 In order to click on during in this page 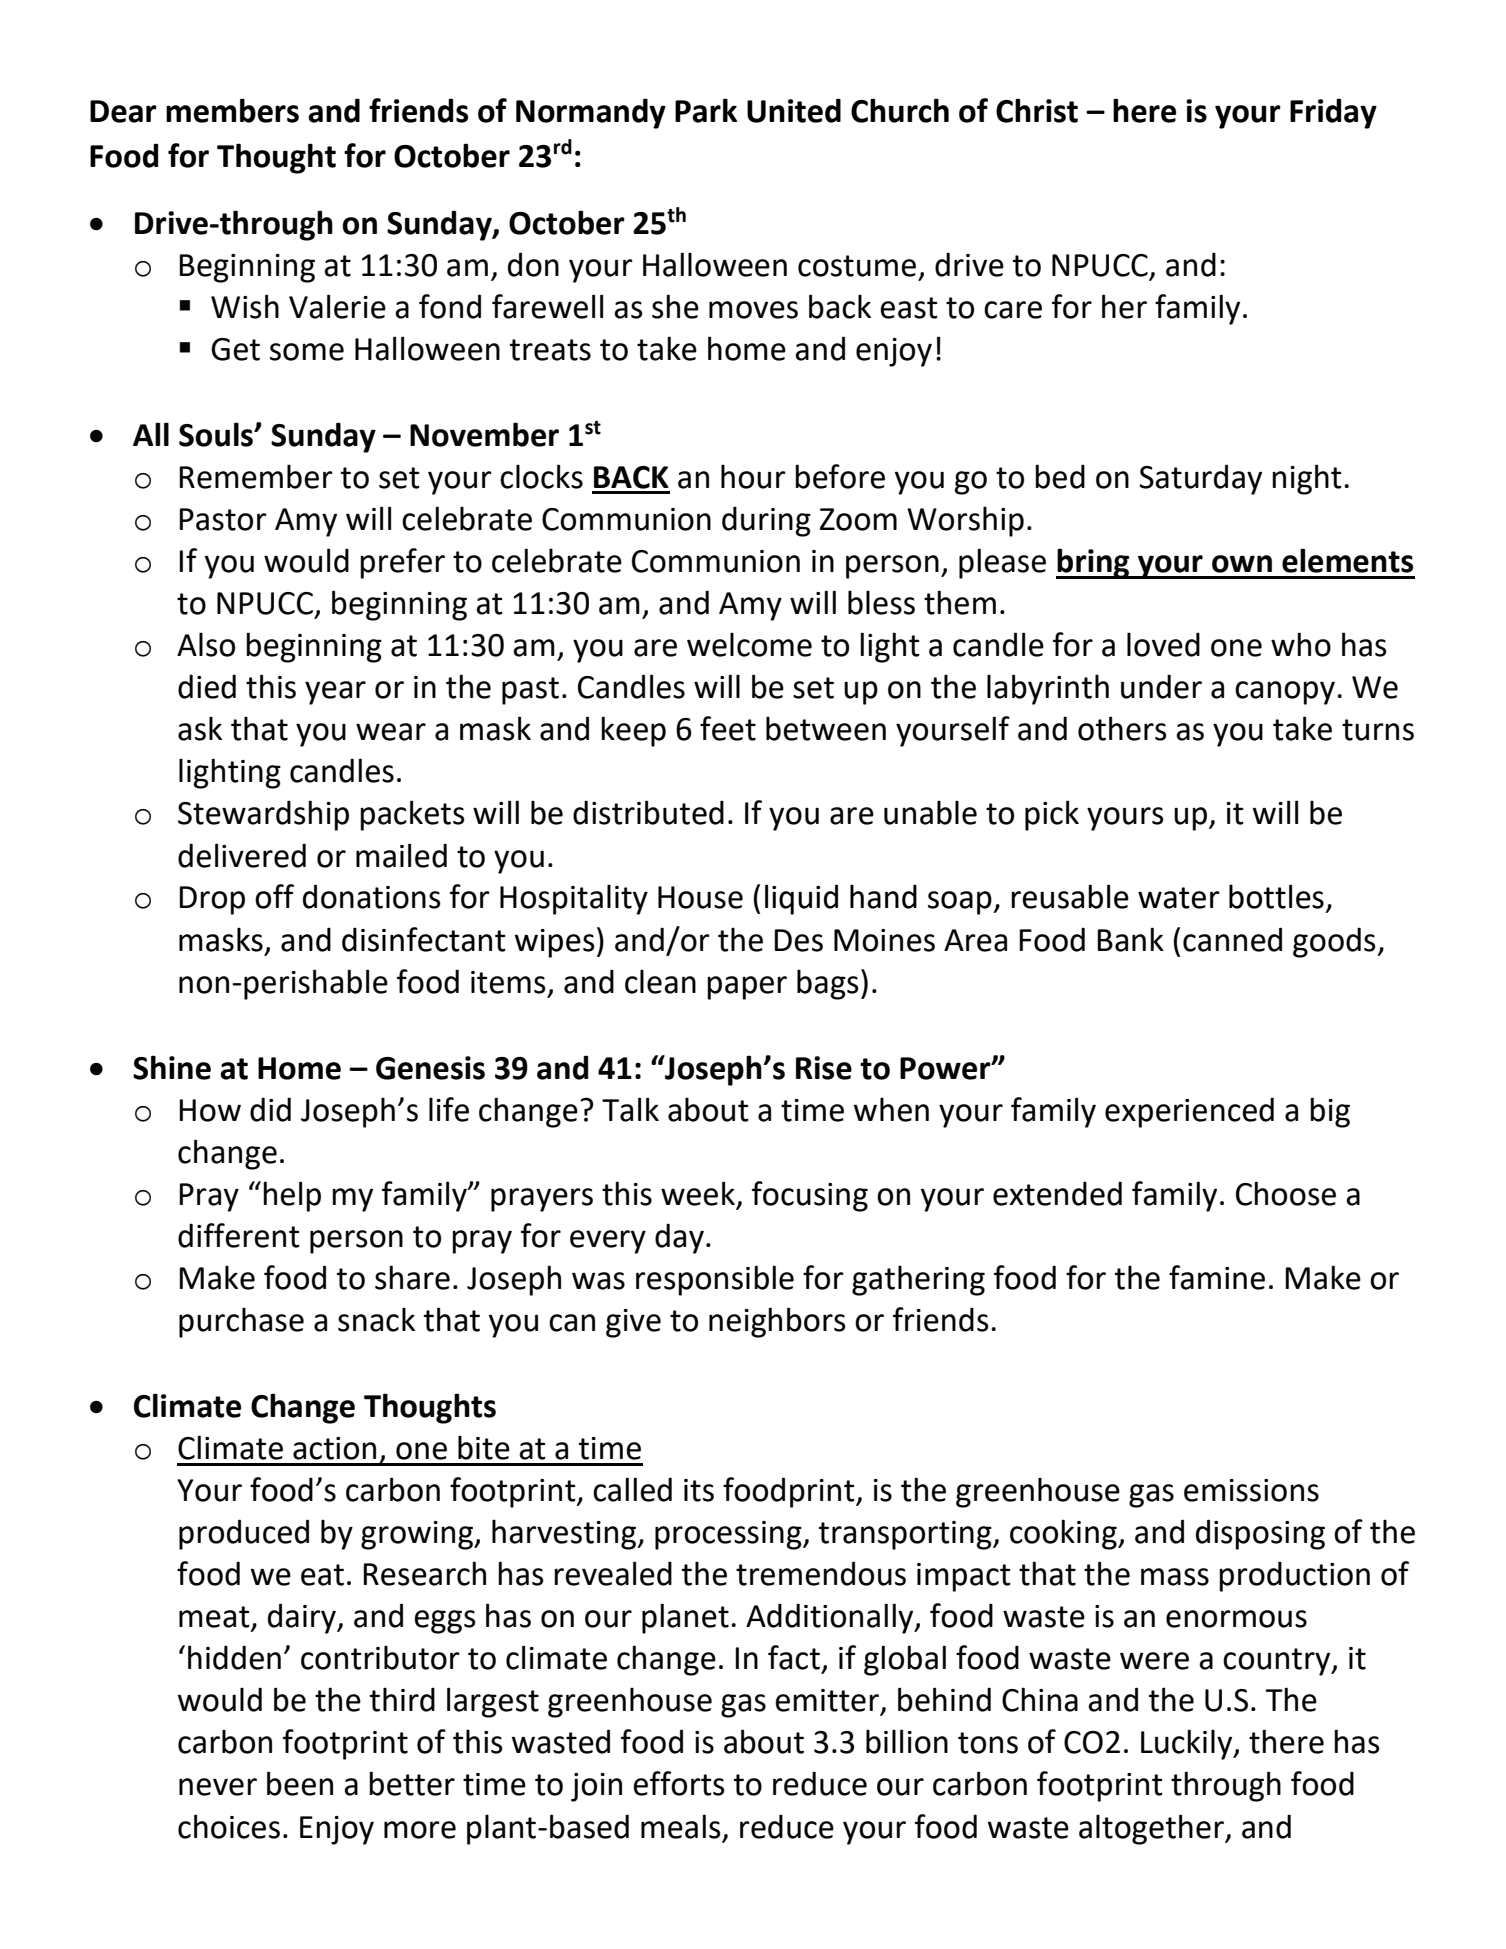, I will do `click(766, 521)`.
